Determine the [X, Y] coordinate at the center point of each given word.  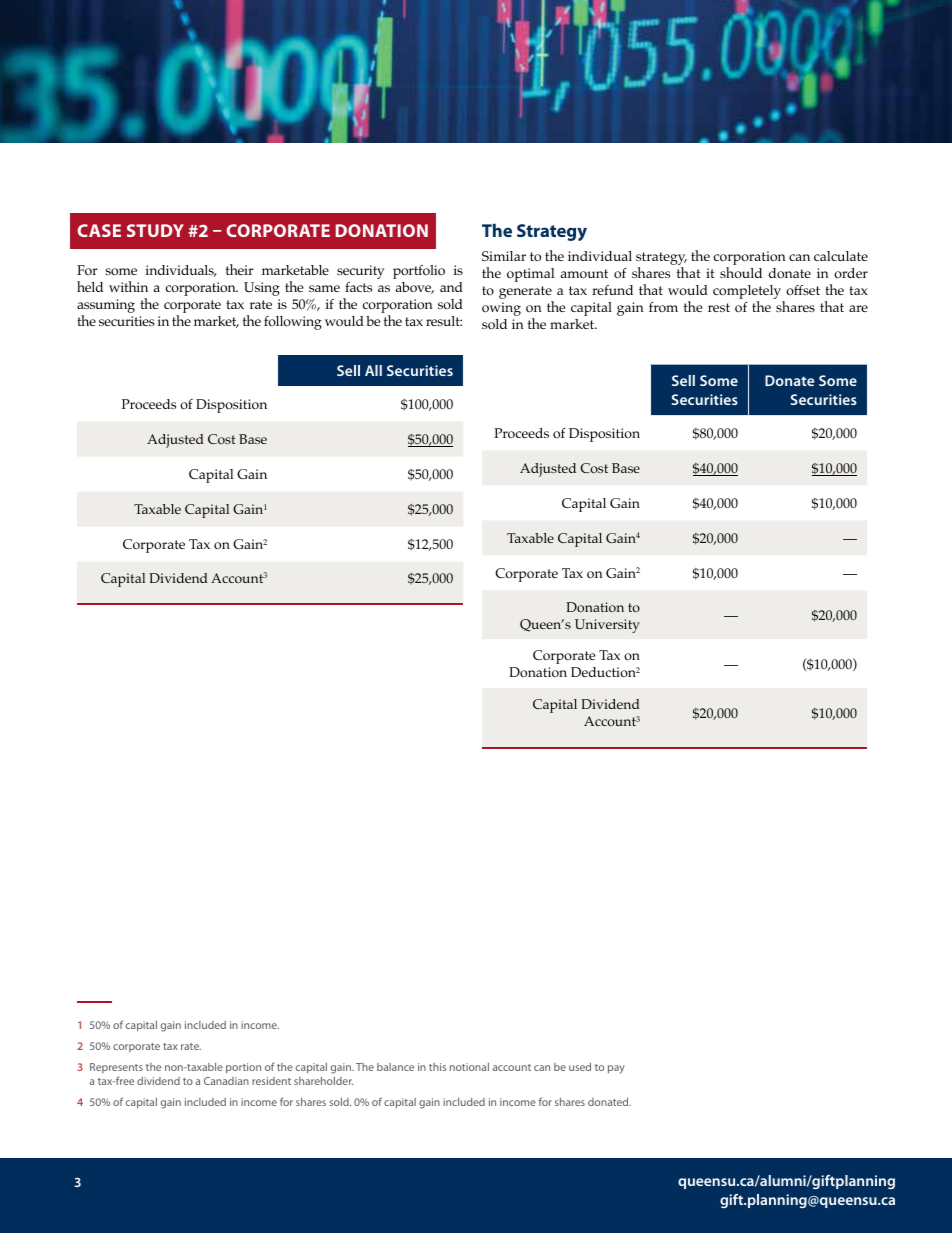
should [741, 272]
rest [719, 307]
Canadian [226, 1081]
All [373, 370]
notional [469, 1067]
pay [616, 1069]
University [607, 626]
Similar [504, 256]
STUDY [155, 230]
